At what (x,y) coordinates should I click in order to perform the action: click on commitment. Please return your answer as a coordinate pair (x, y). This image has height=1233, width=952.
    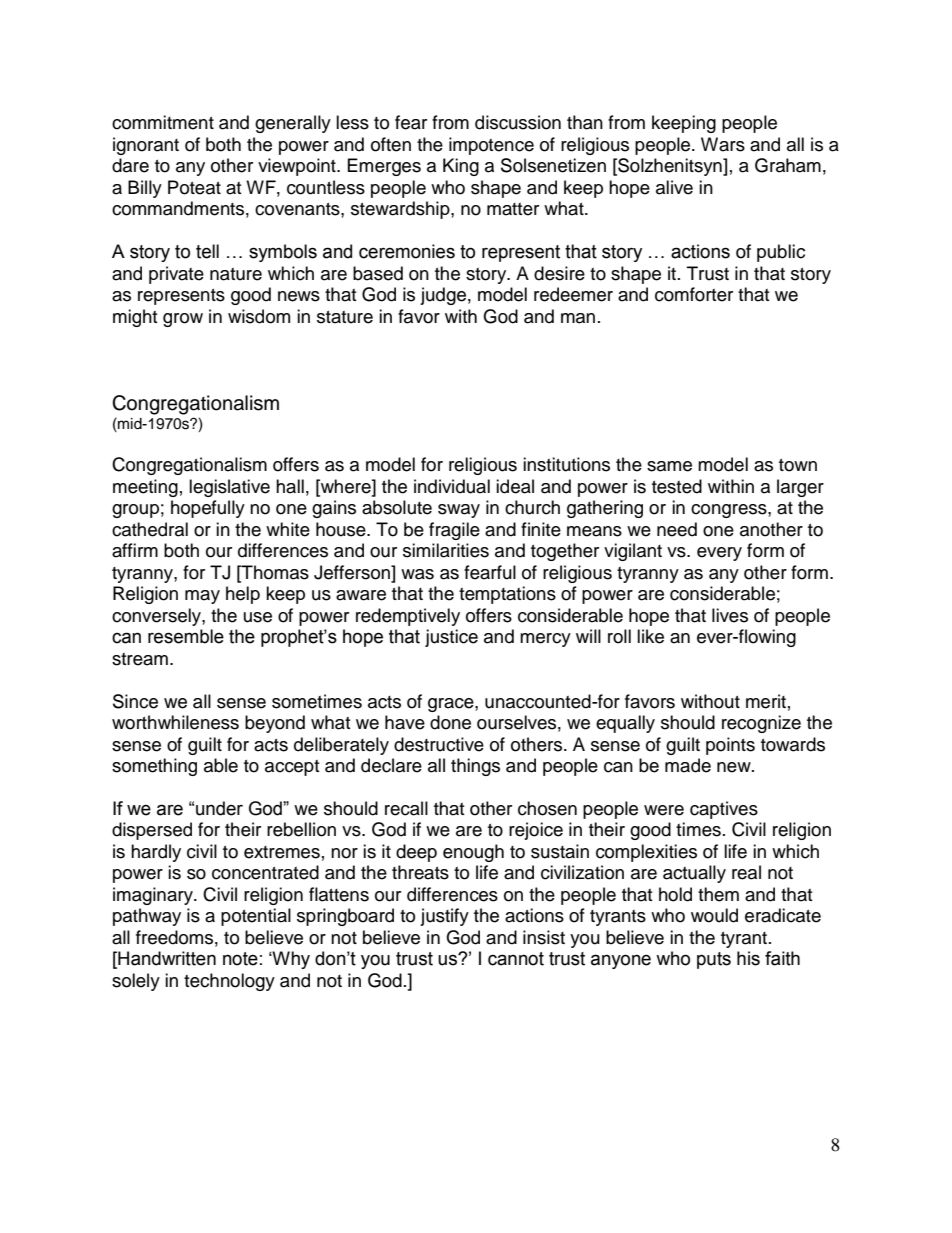
    Looking at the image, I should click on (163, 122).
